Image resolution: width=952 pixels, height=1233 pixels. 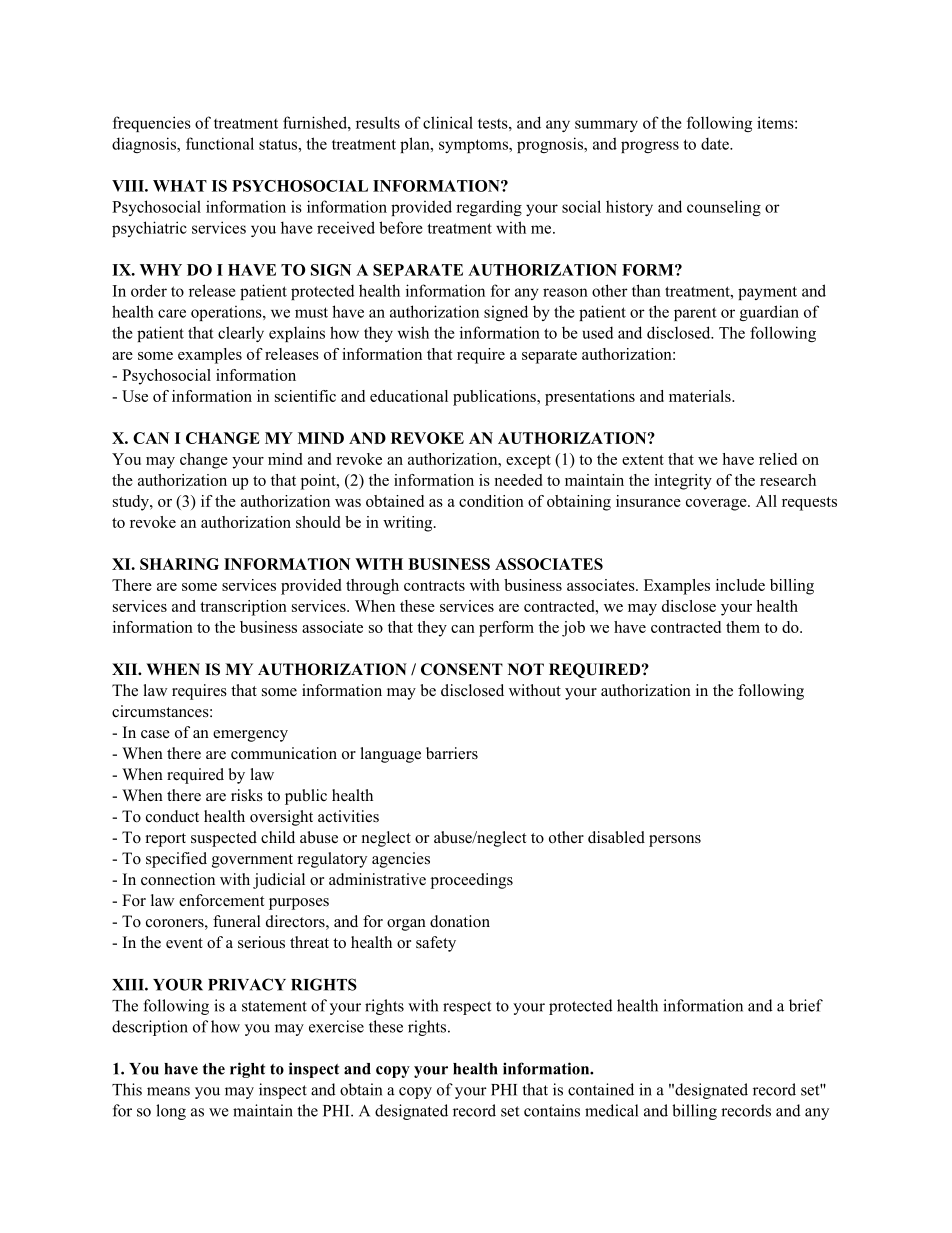 What do you see at coordinates (168, 1091) in the screenshot?
I see `means` at bounding box center [168, 1091].
